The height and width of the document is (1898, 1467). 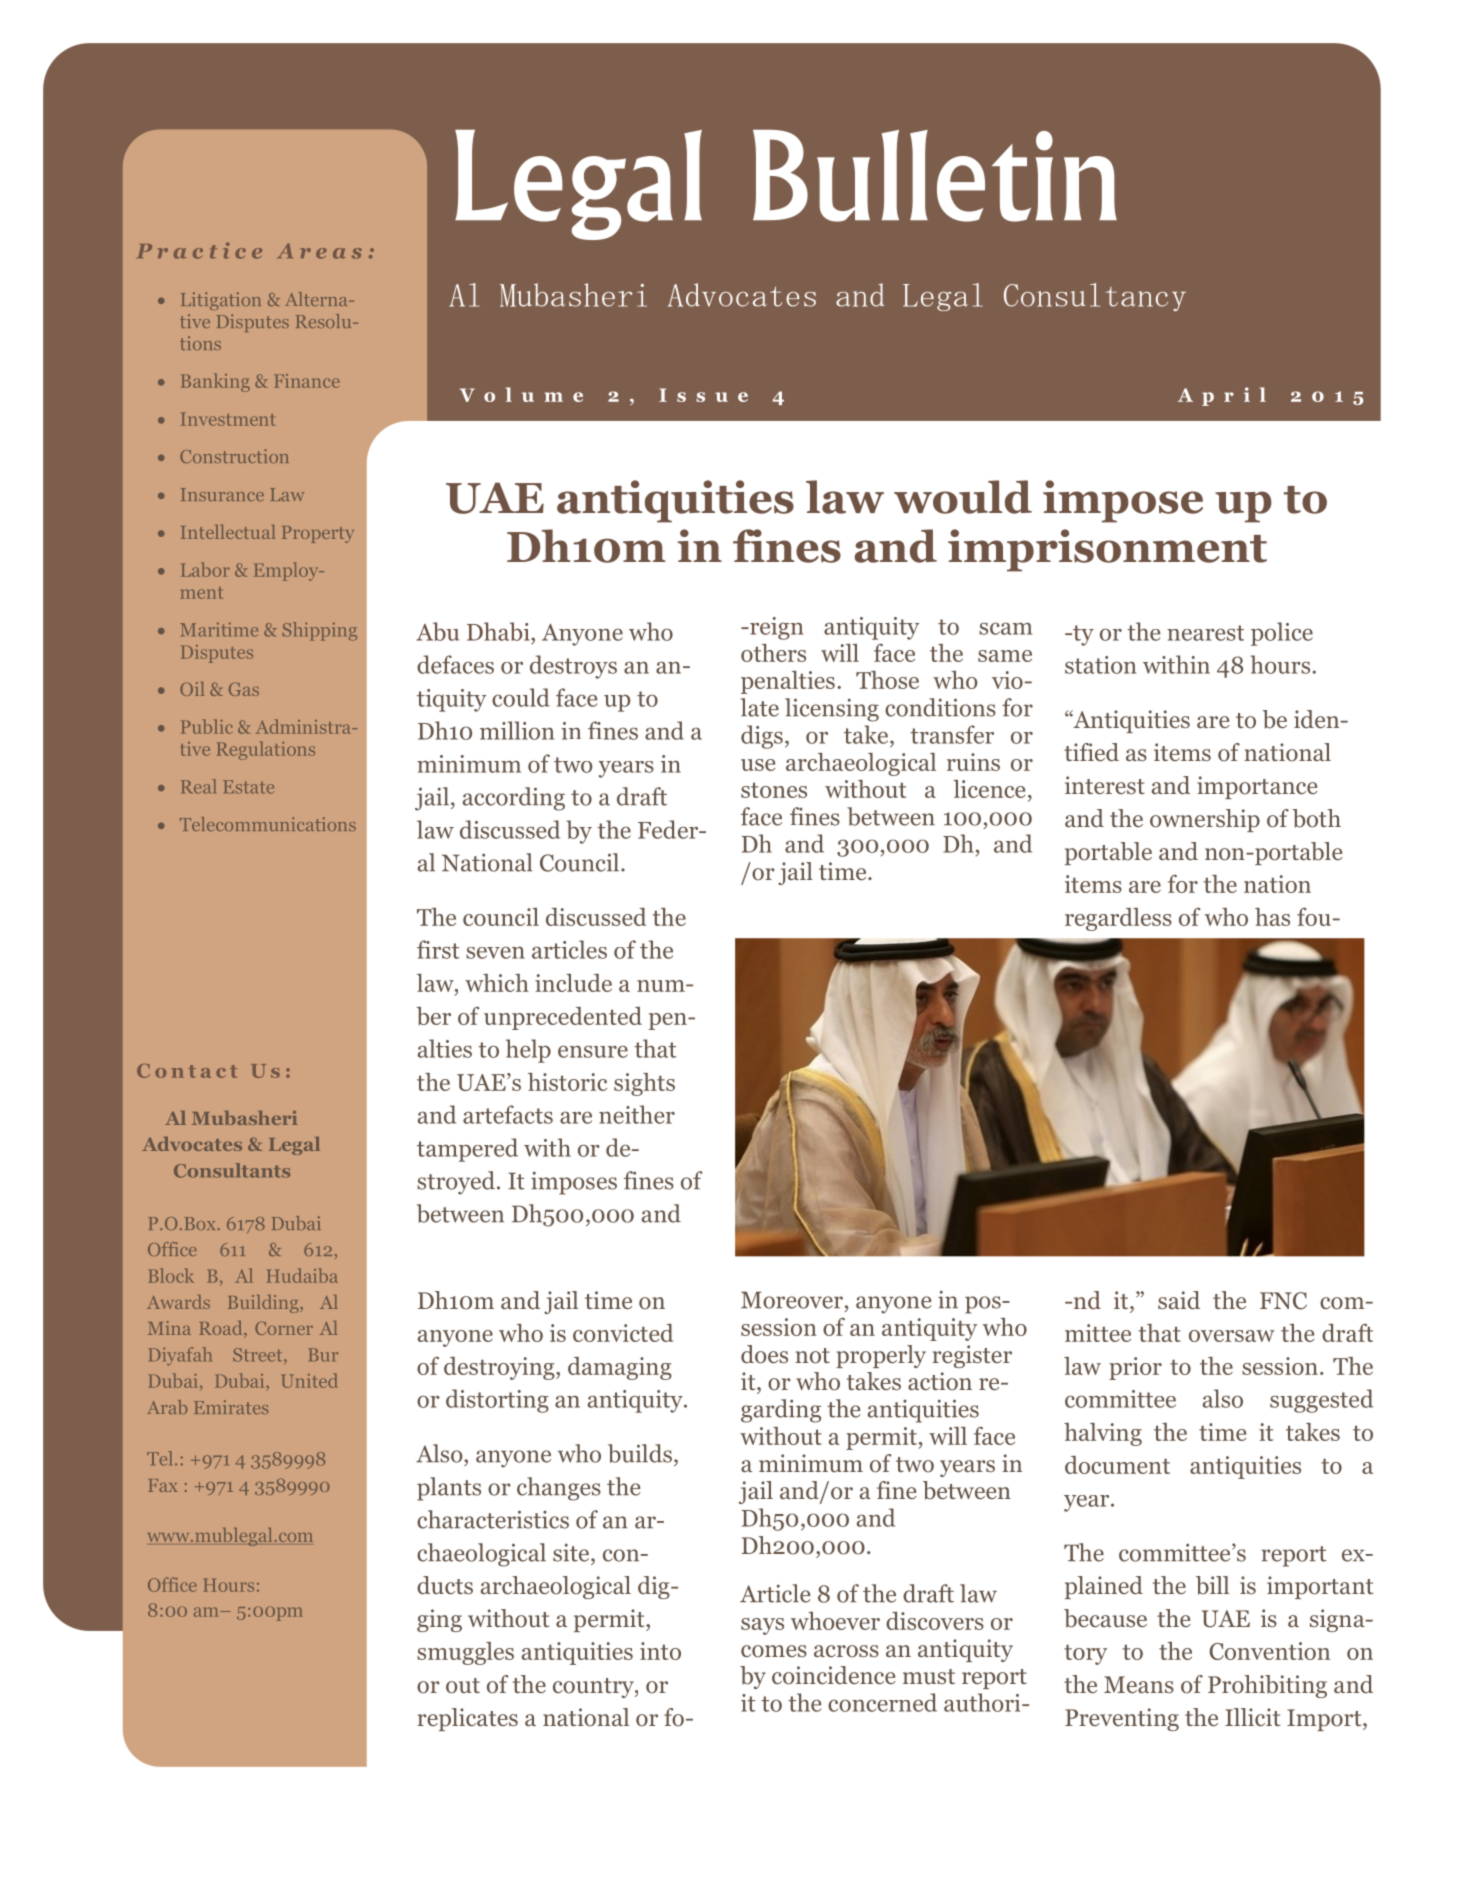 I want to click on Corner, so click(x=284, y=1328).
